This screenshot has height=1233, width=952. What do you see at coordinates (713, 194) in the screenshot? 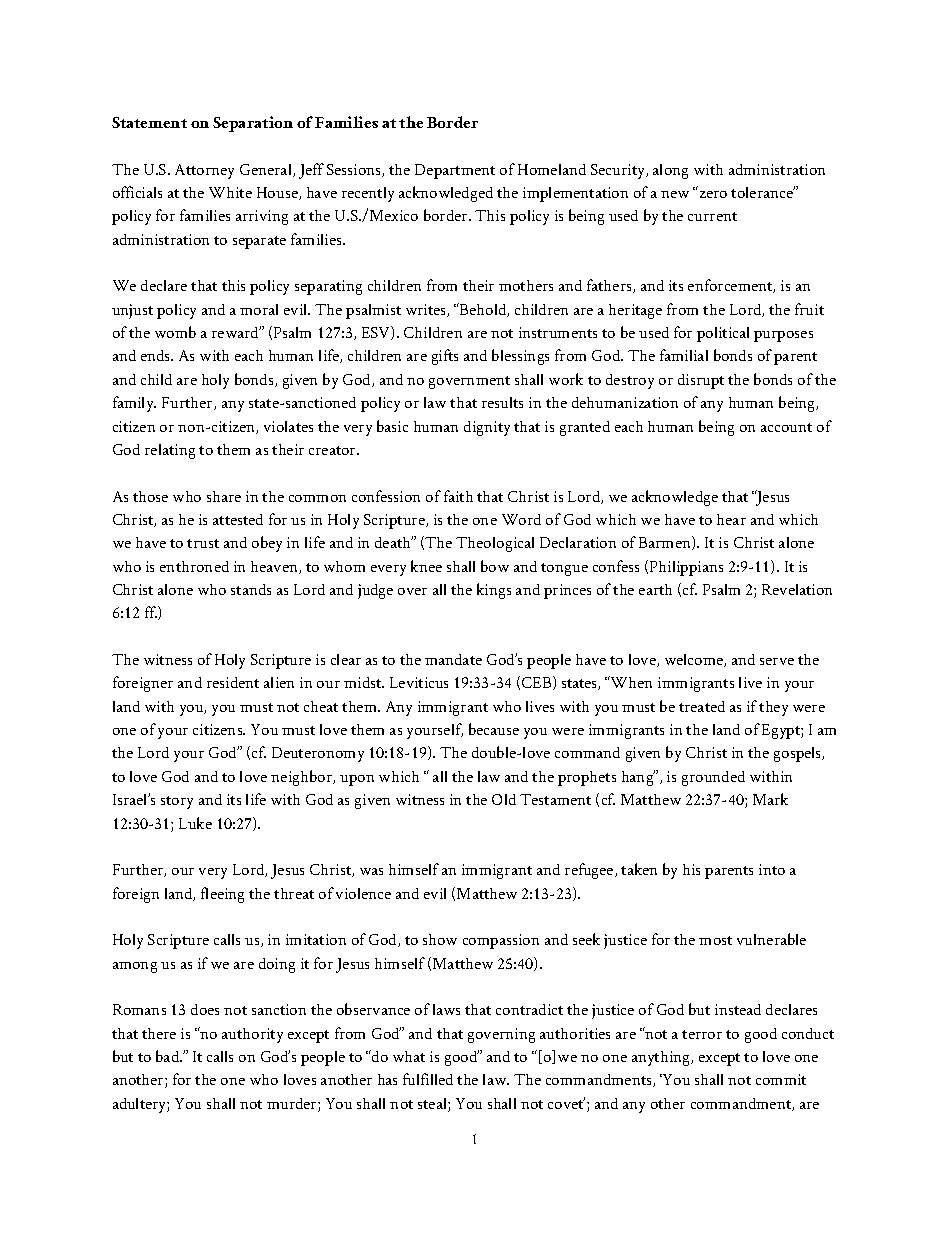
I see `zero` at bounding box center [713, 194].
